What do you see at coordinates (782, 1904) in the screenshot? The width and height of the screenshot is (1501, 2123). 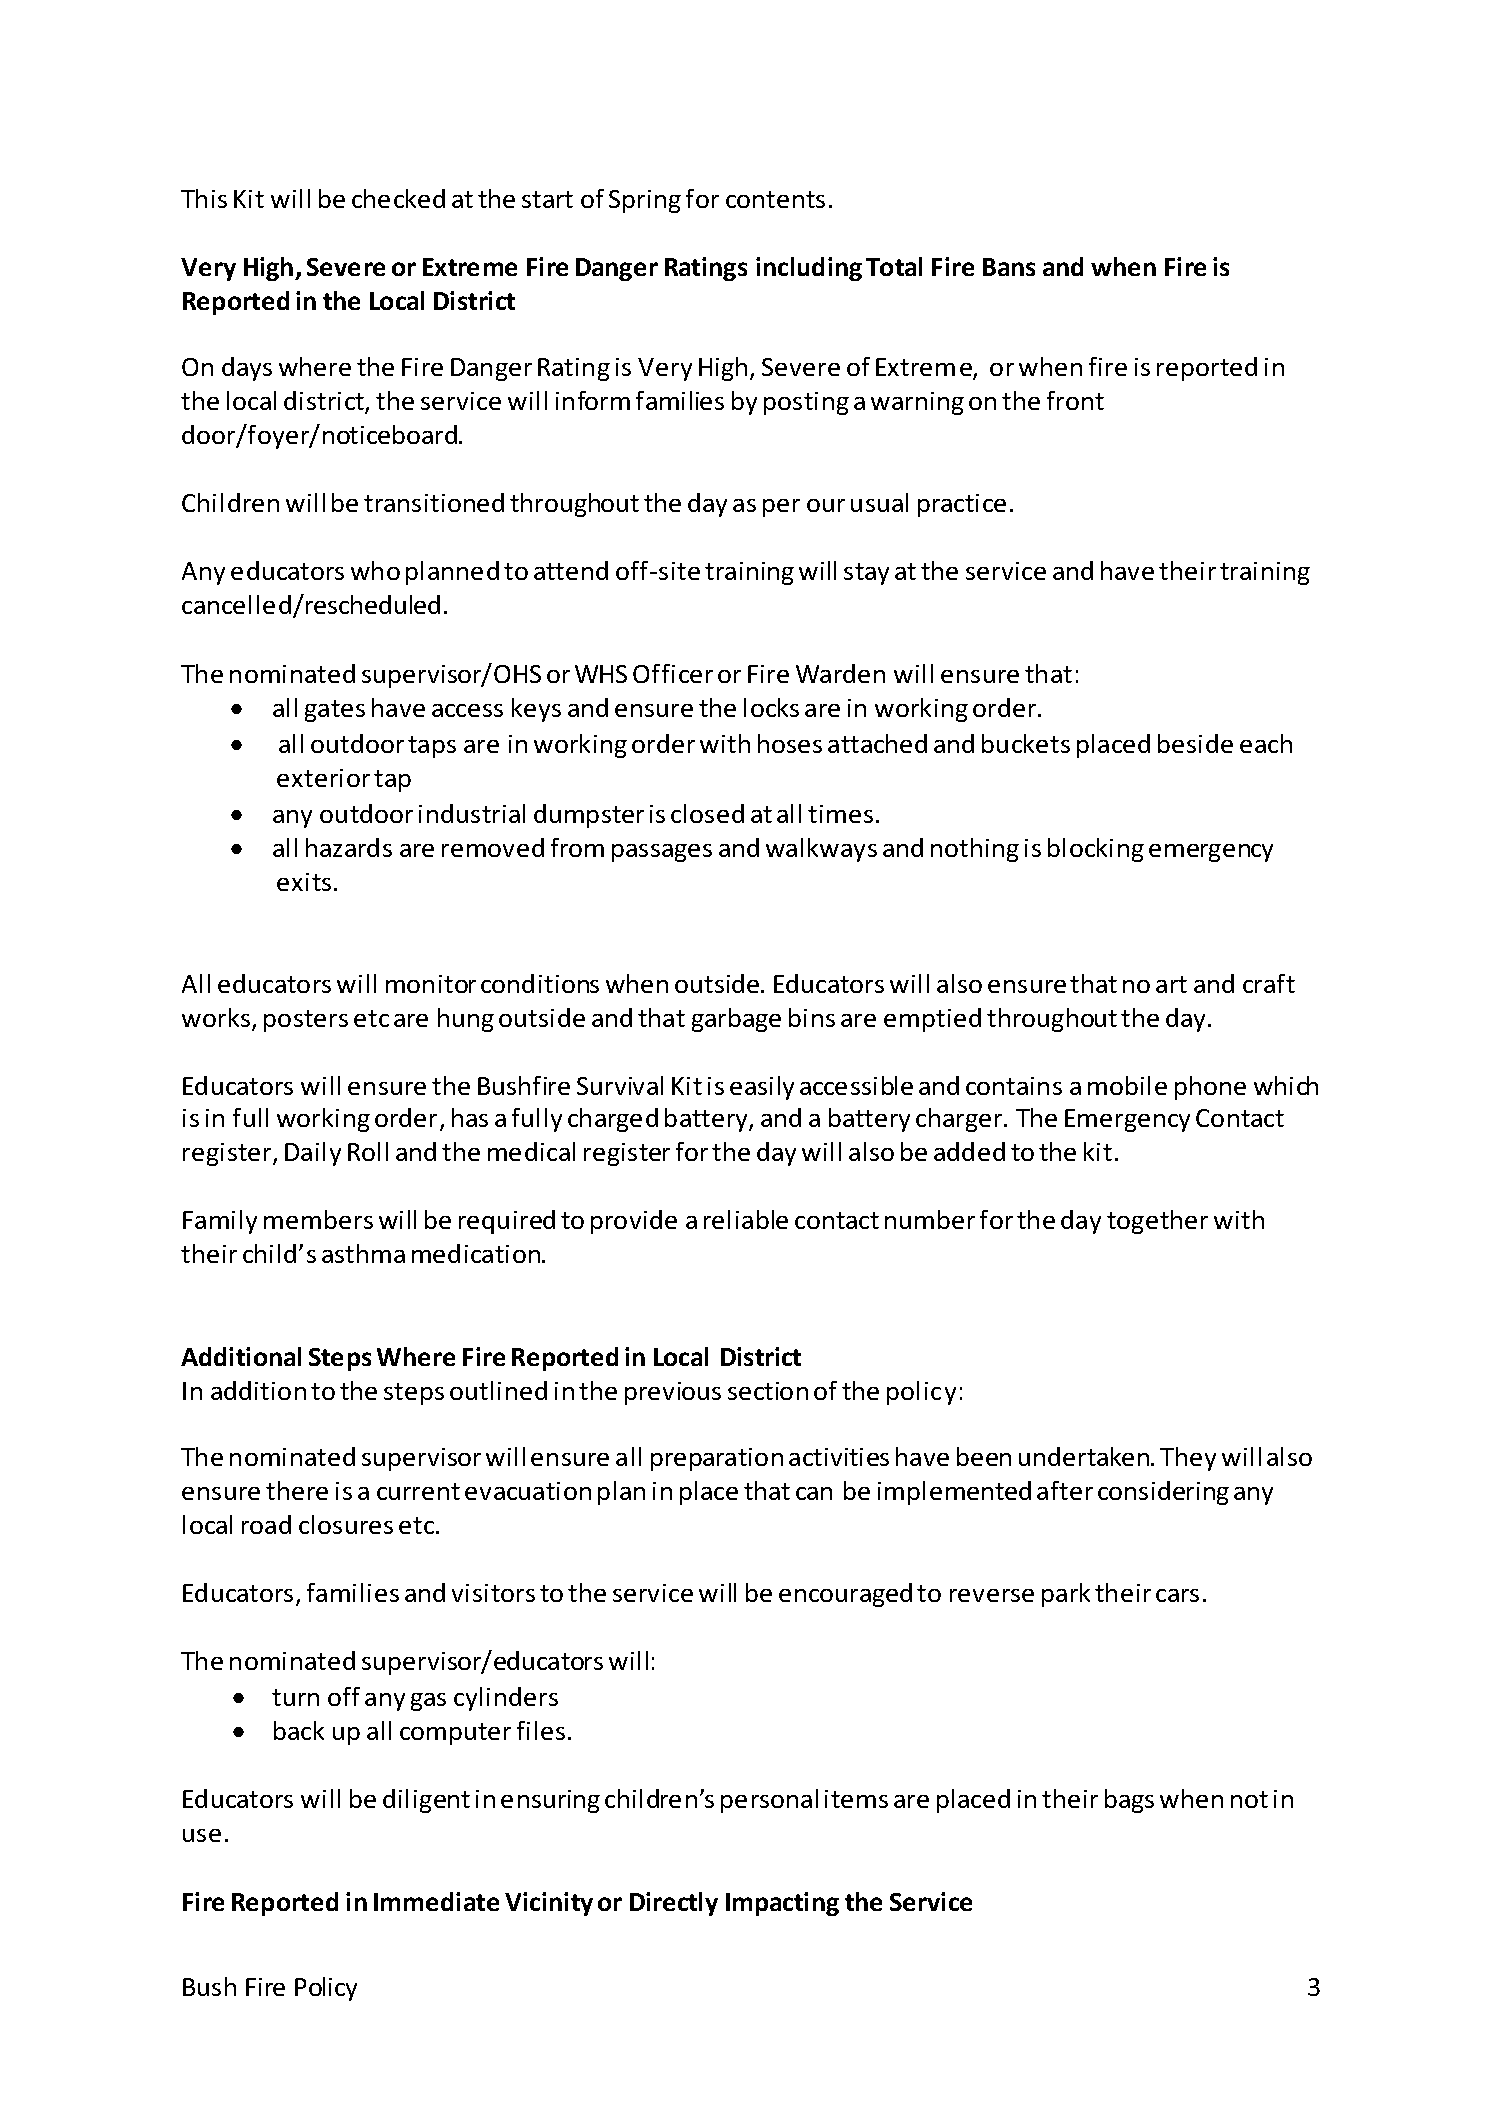 I see `Impacting` at bounding box center [782, 1904].
